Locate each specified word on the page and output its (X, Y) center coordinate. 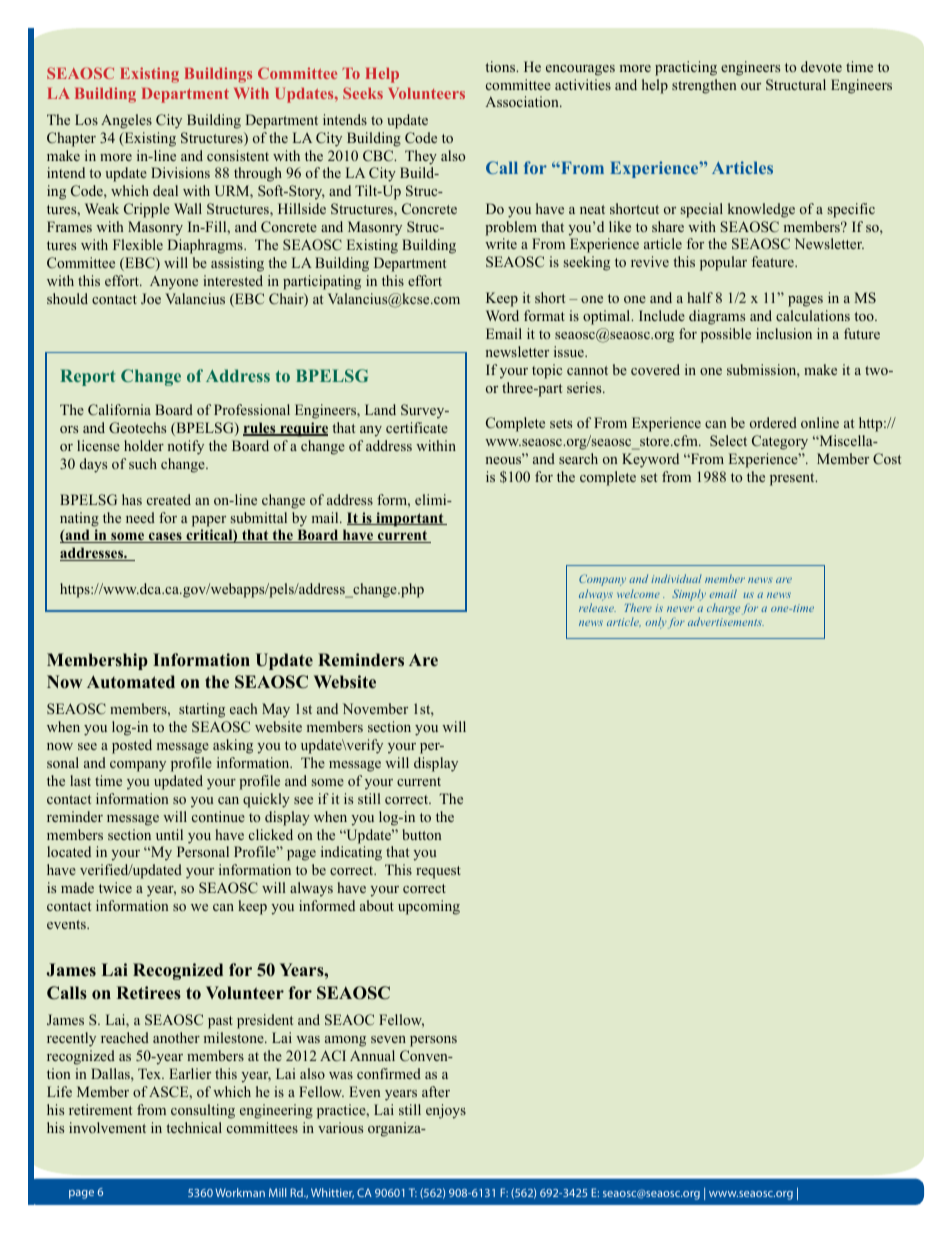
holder (144, 445)
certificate (417, 427)
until (169, 834)
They (421, 157)
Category (780, 442)
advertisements (726, 621)
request (438, 872)
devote (821, 66)
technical (194, 1127)
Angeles (126, 121)
